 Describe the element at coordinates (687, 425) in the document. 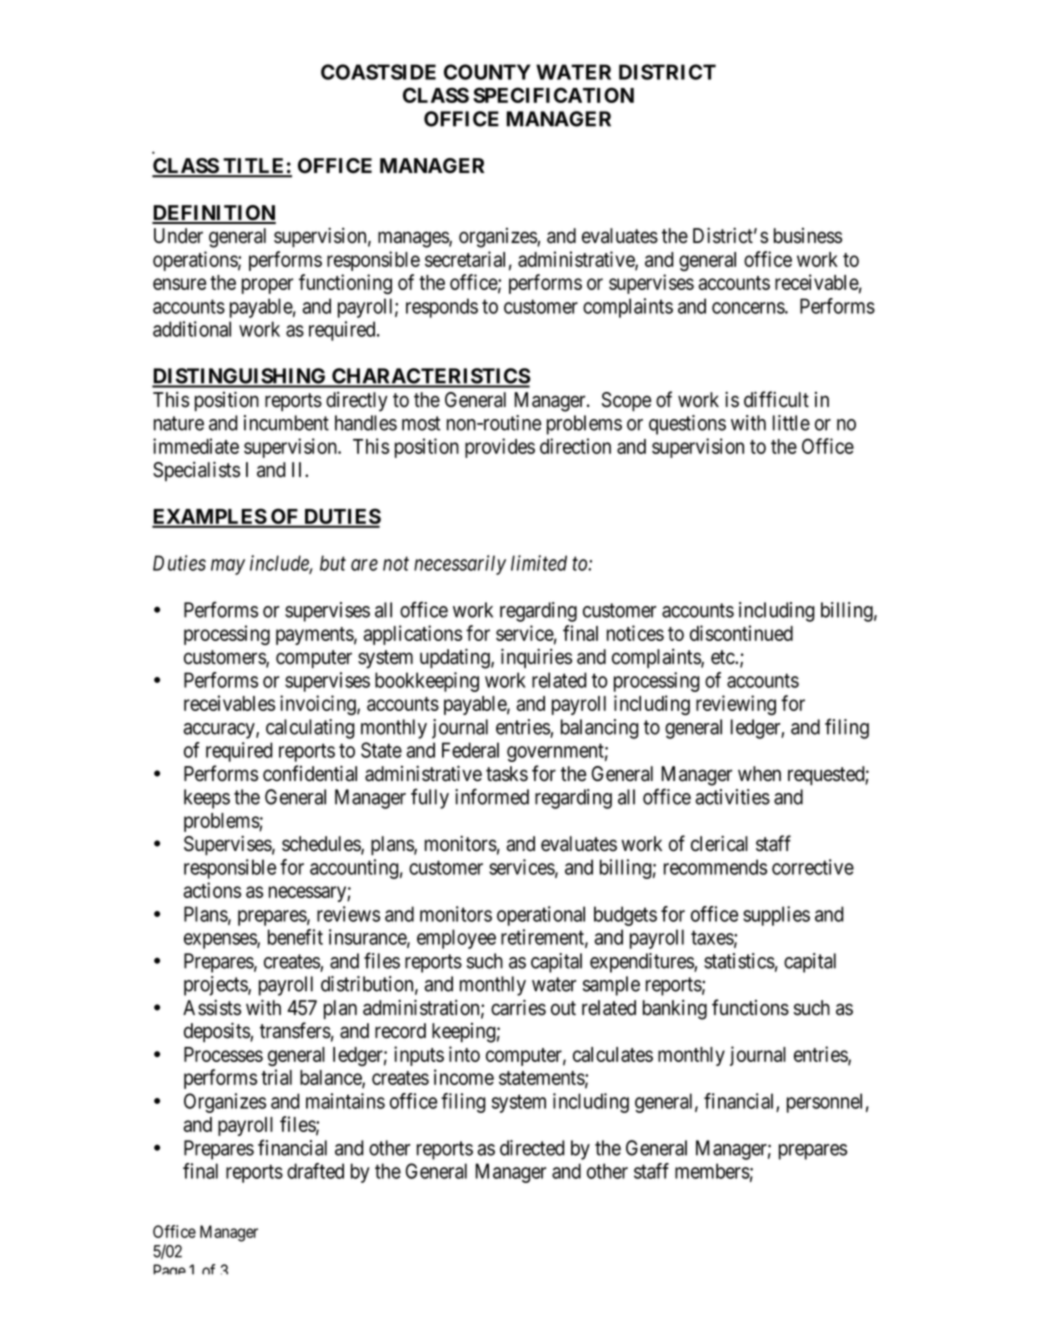

I see `questions` at that location.
